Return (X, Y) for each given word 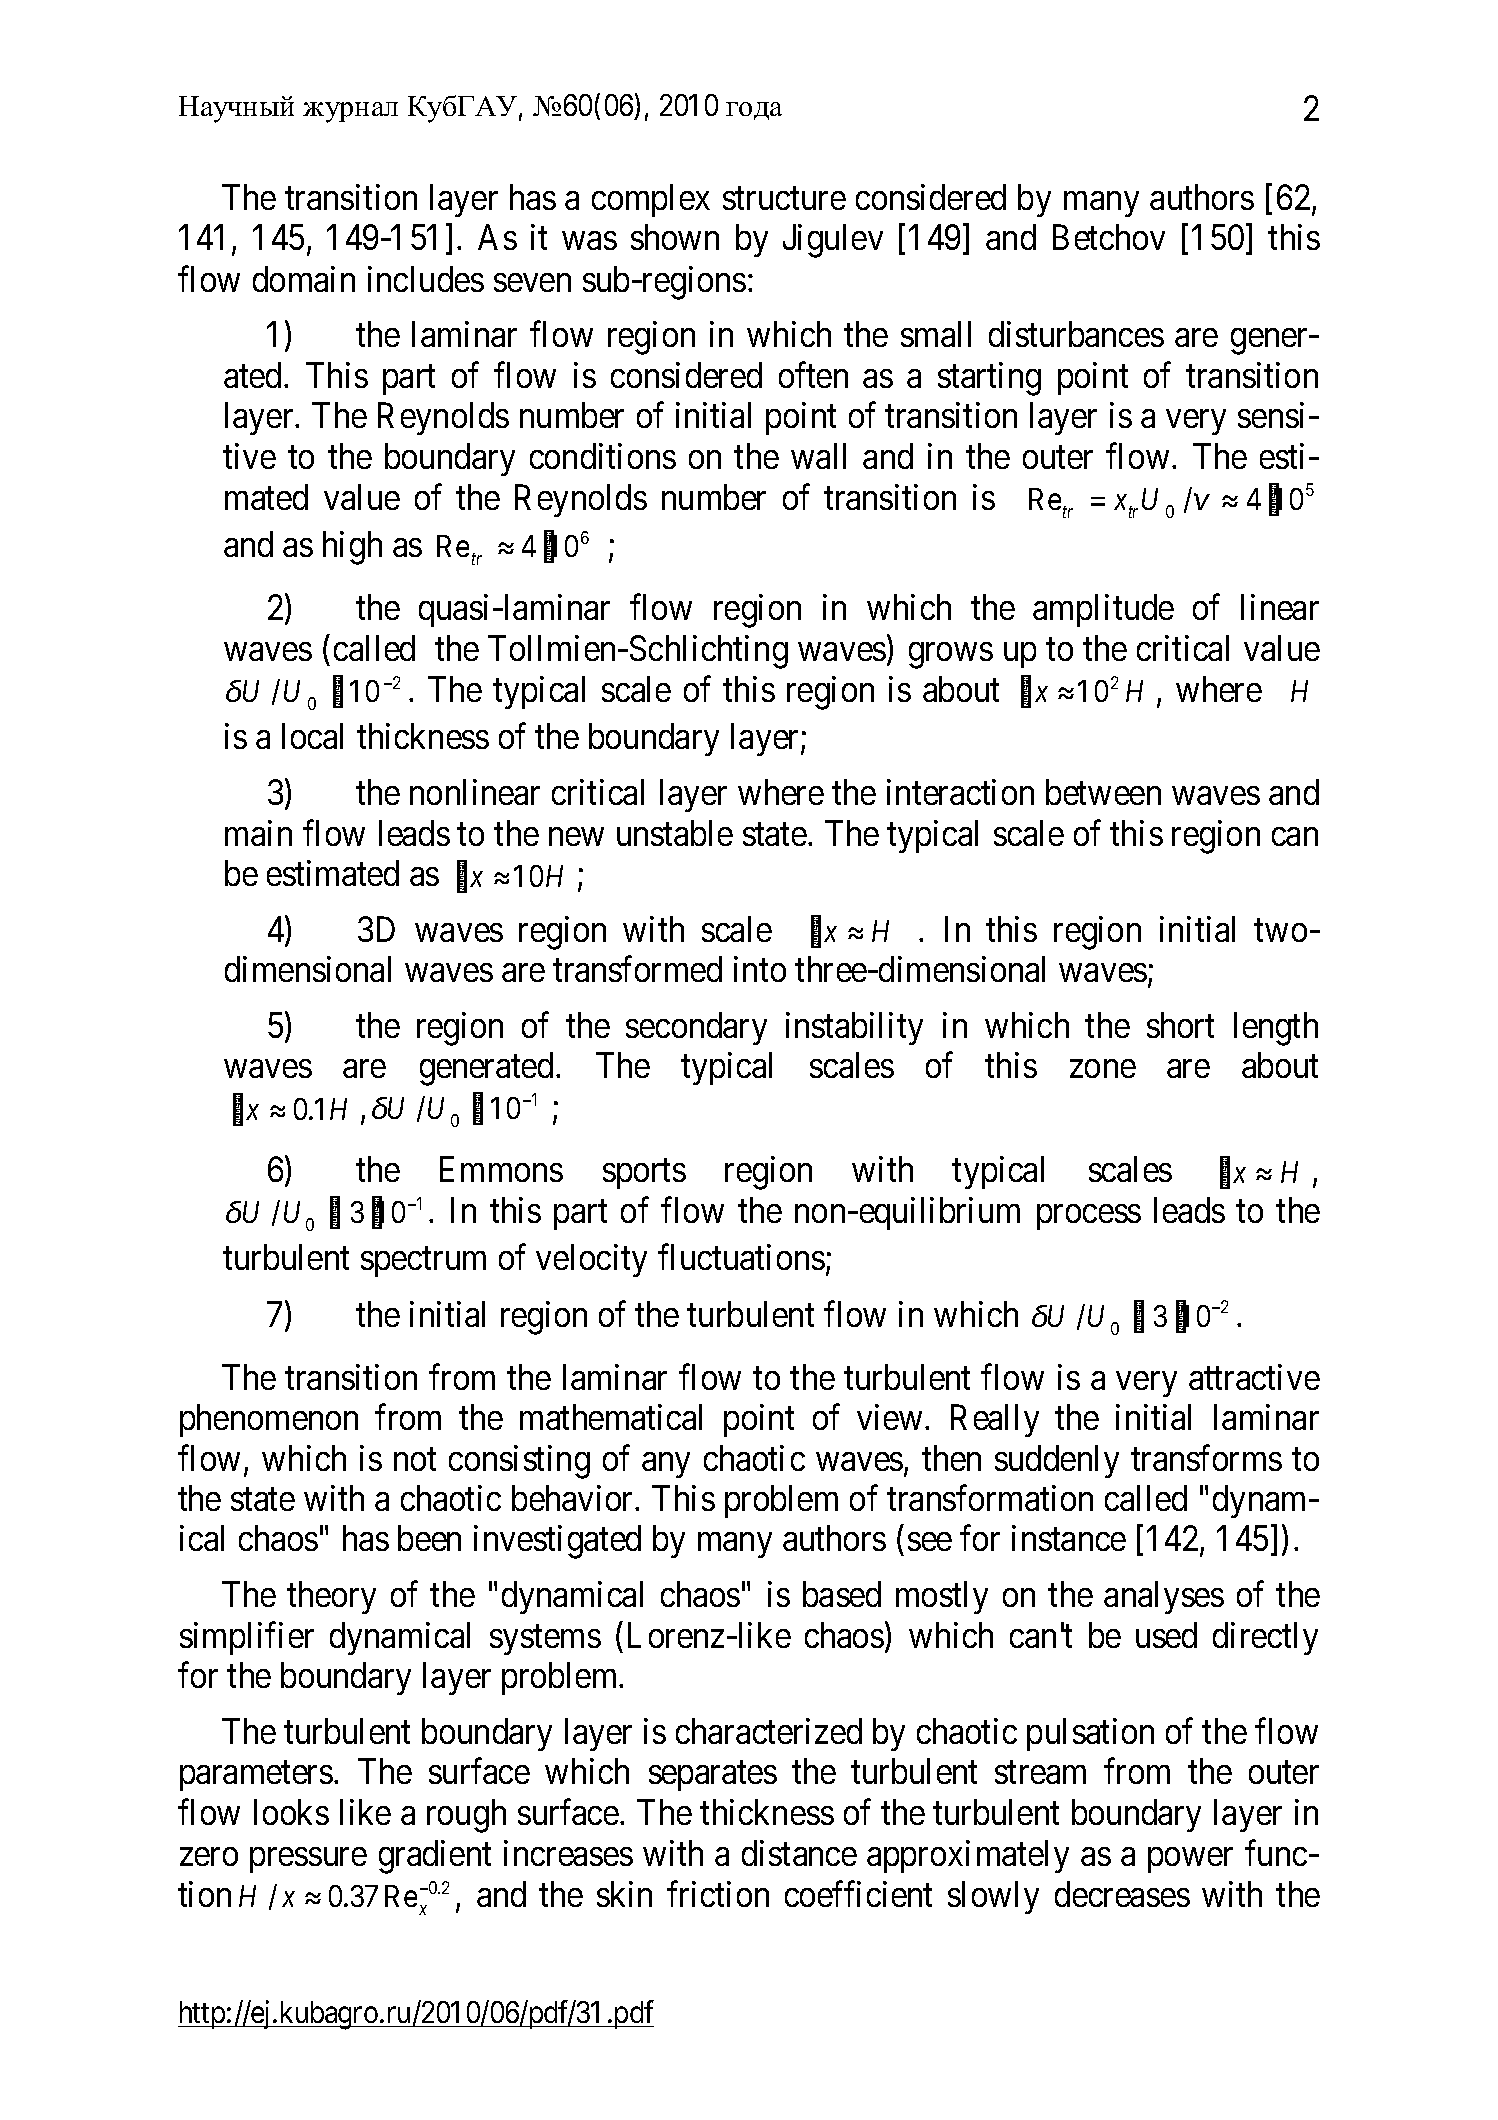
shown (675, 237)
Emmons (501, 1169)
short (1180, 1025)
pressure (308, 1860)
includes (426, 279)
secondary (696, 1028)
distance (799, 1853)
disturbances (1076, 334)
